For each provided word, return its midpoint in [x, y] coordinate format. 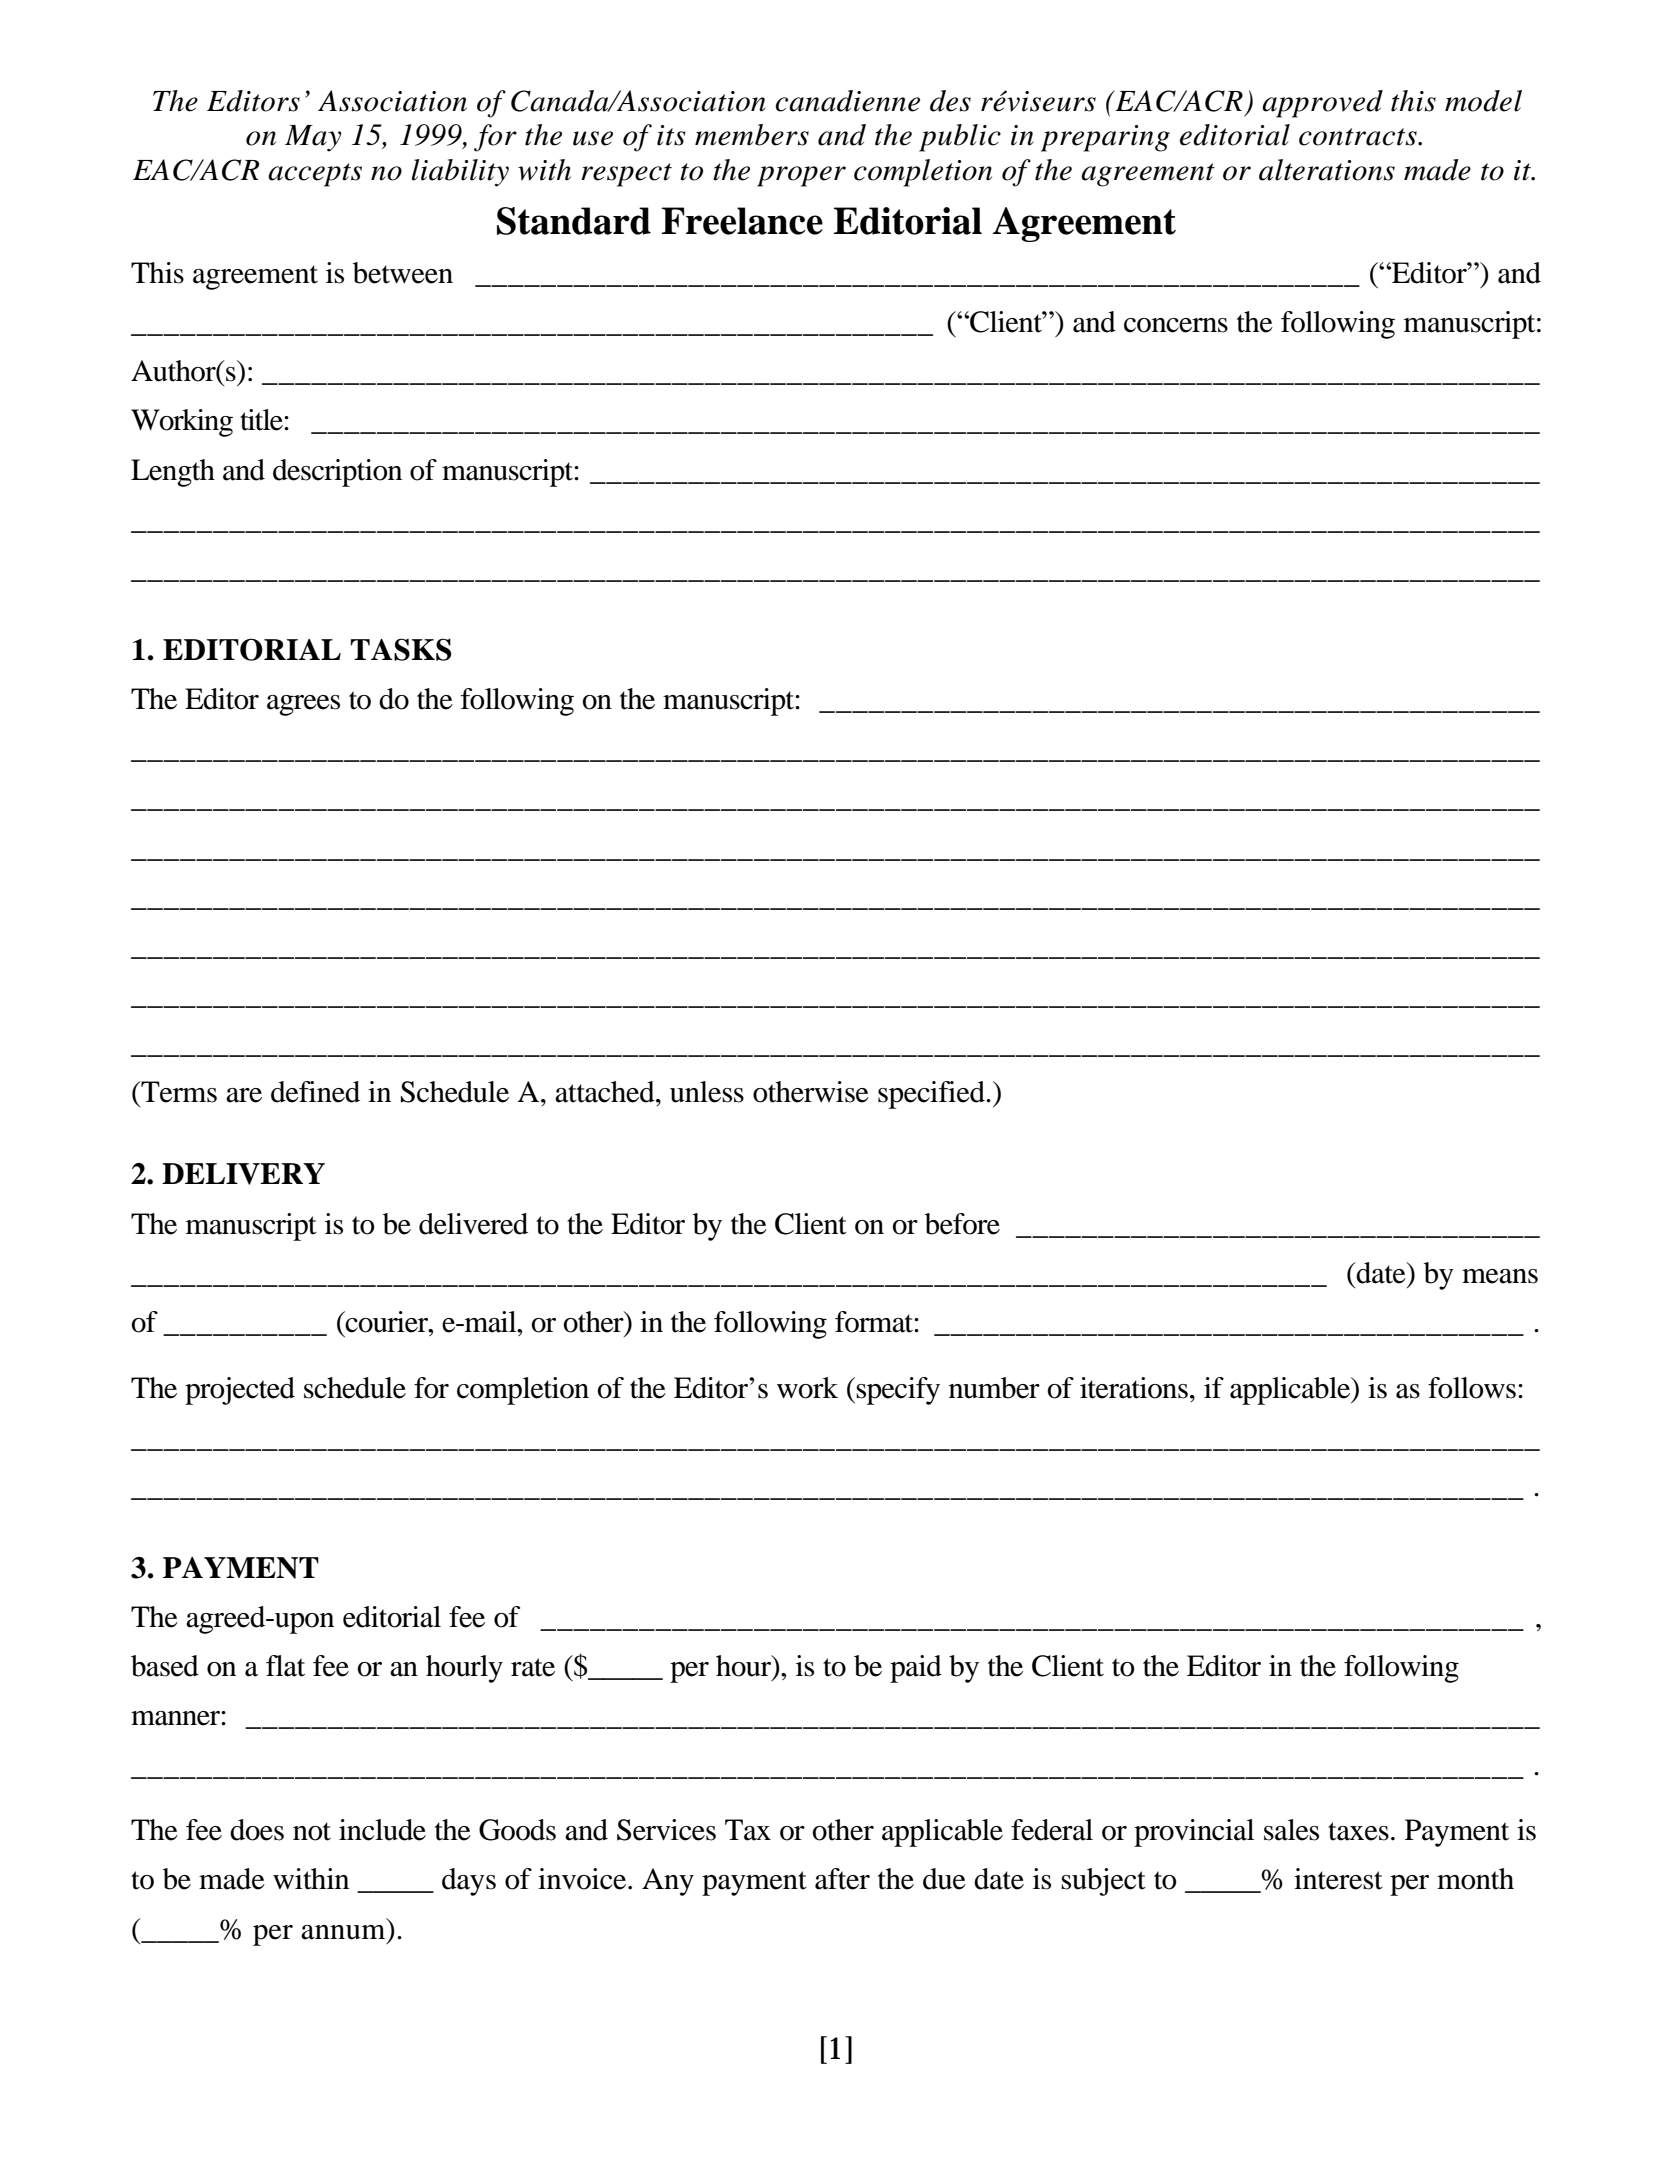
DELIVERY [243, 1174]
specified [932, 1095]
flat [285, 1666]
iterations [1134, 1388]
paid [916, 1669]
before [962, 1224]
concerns [1176, 325]
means [1500, 1276]
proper [801, 176]
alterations [1327, 170]
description [337, 473]
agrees [303, 705]
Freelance [742, 221]
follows [1472, 1388]
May [313, 138]
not [312, 1831]
